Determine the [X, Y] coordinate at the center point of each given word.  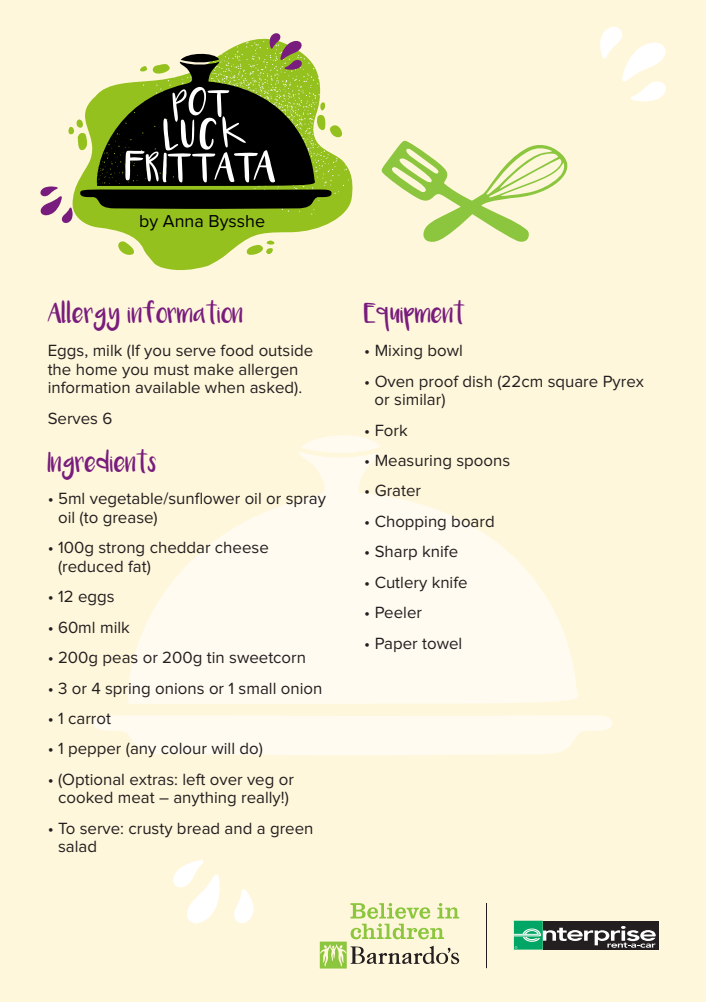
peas [120, 660]
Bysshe [237, 223]
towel [441, 643]
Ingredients [101, 464]
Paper [397, 644]
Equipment [414, 315]
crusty [151, 830]
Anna [183, 221]
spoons [483, 463]
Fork [391, 430]
